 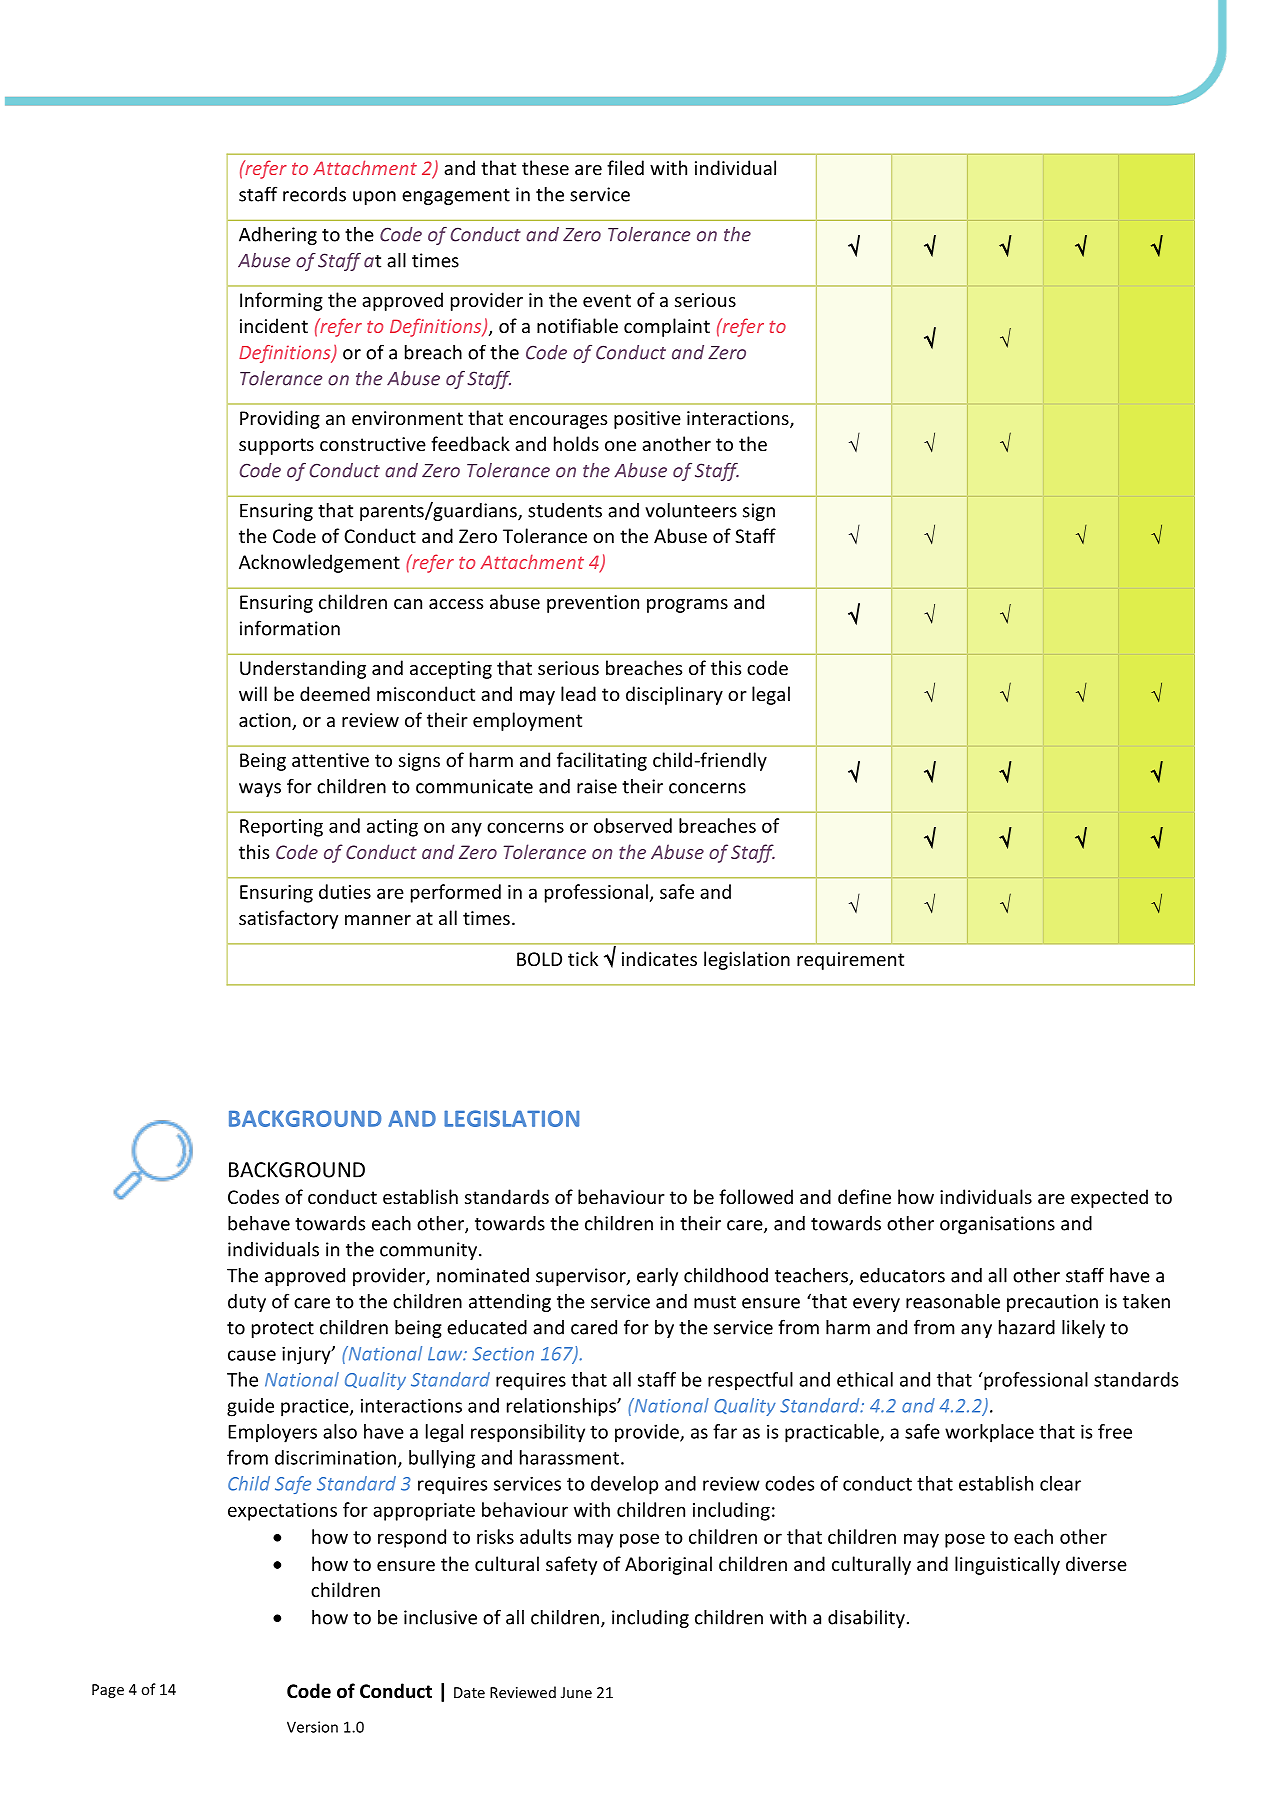 What do you see at coordinates (278, 236) in the page?
I see `Adhering` at bounding box center [278, 236].
